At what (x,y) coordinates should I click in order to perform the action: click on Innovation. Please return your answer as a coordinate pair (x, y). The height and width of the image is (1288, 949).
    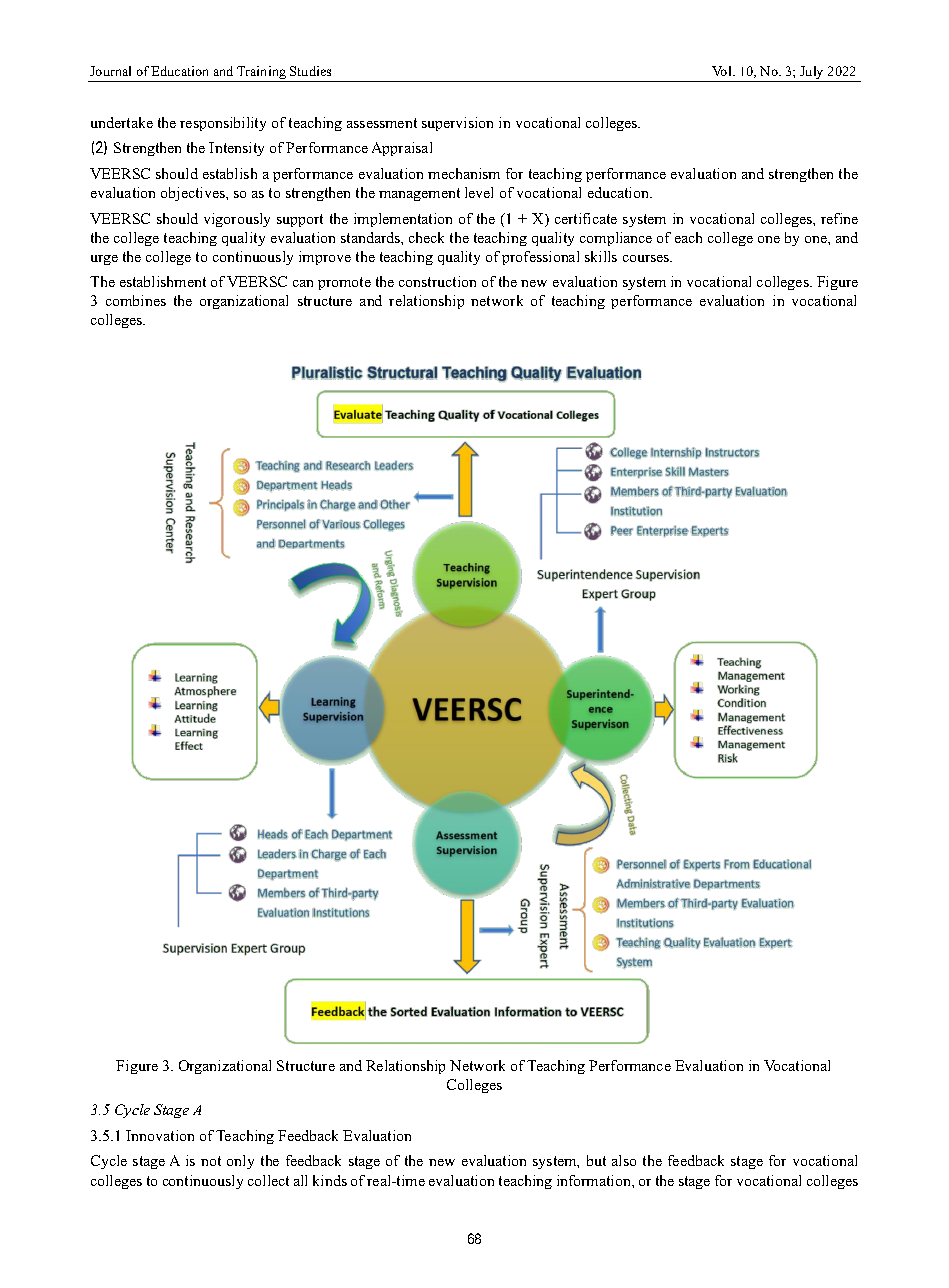
    Looking at the image, I should click on (160, 1135).
